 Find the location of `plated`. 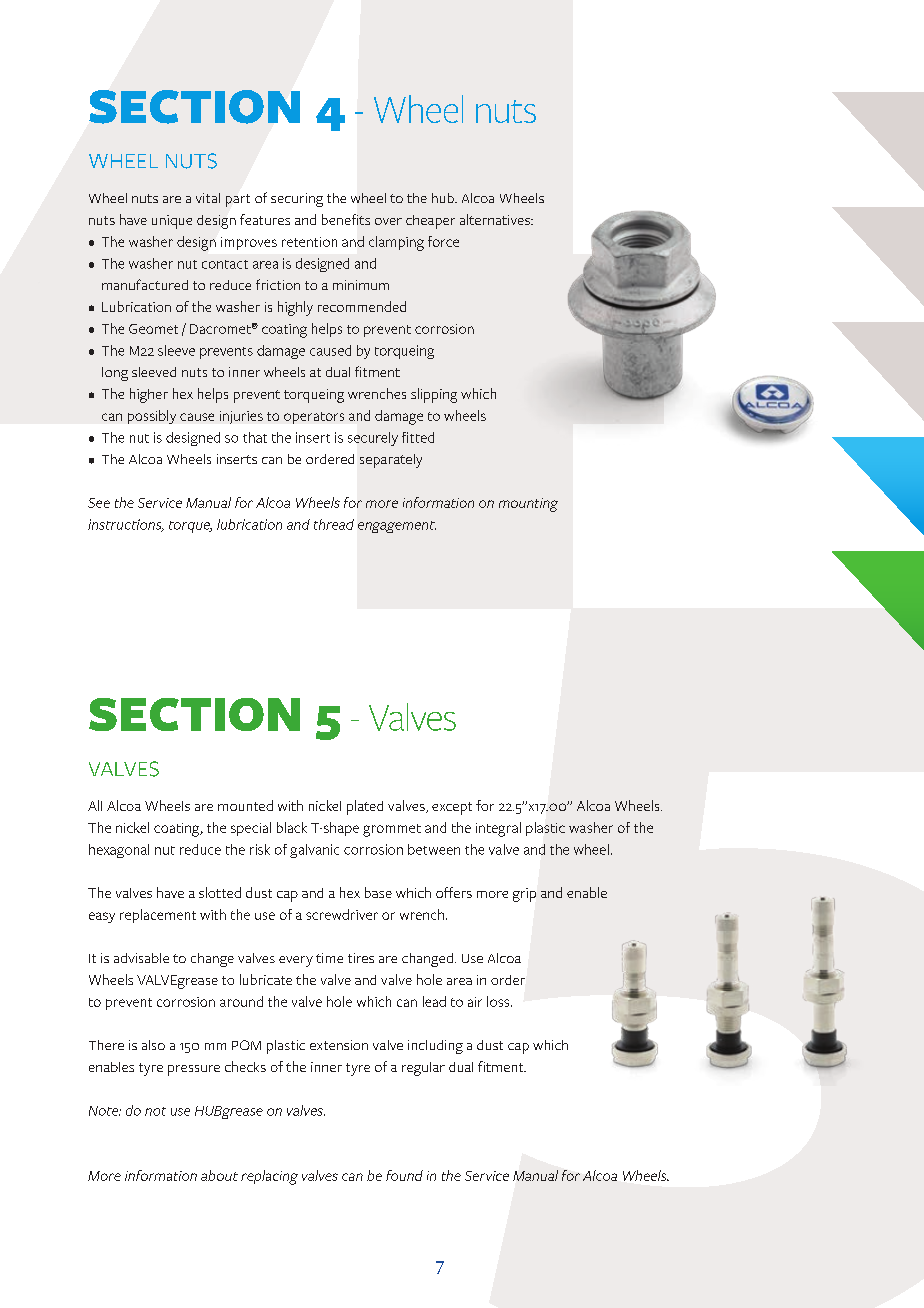

plated is located at coordinates (365, 807).
